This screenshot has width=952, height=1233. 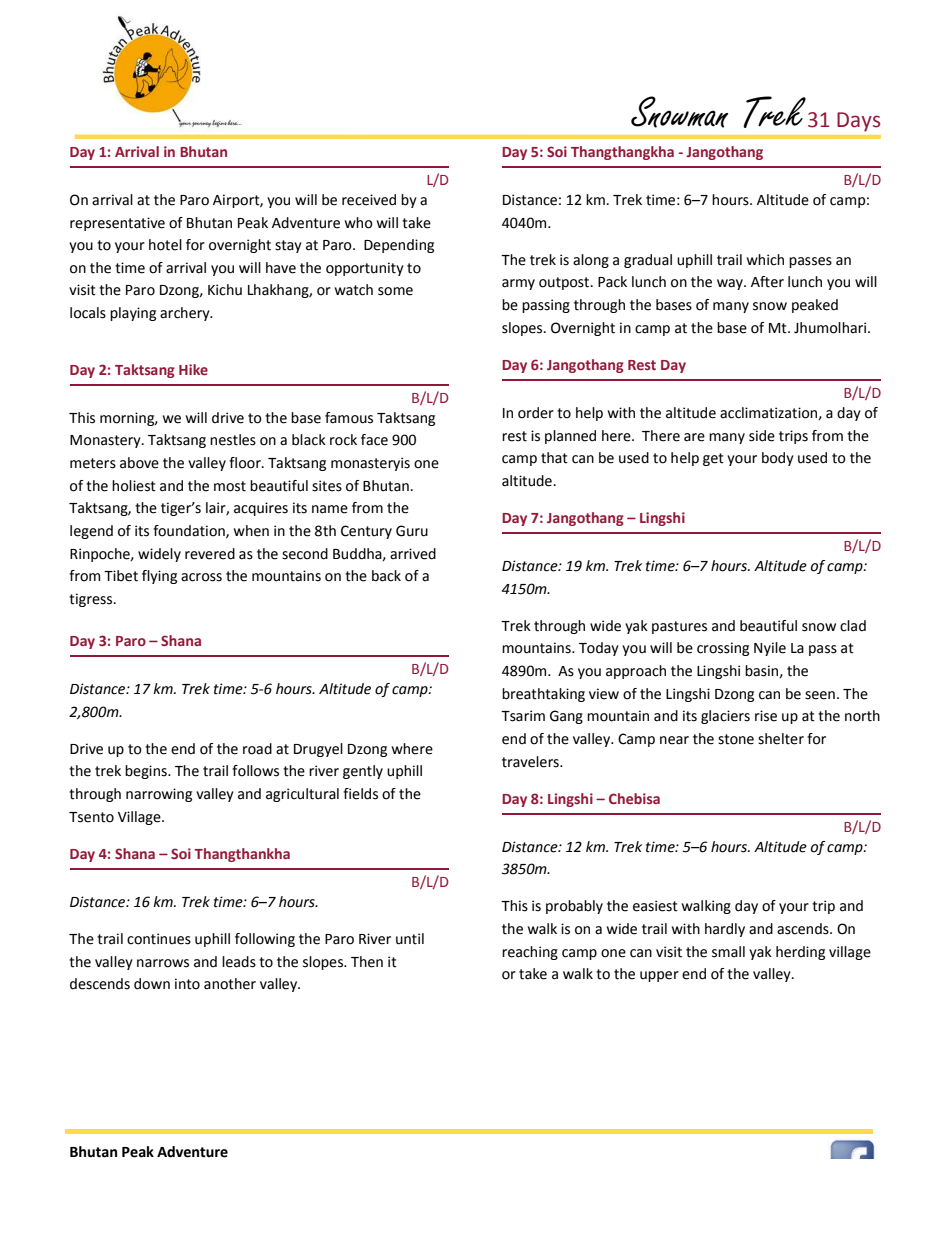 What do you see at coordinates (853, 626) in the screenshot?
I see `clad` at bounding box center [853, 626].
